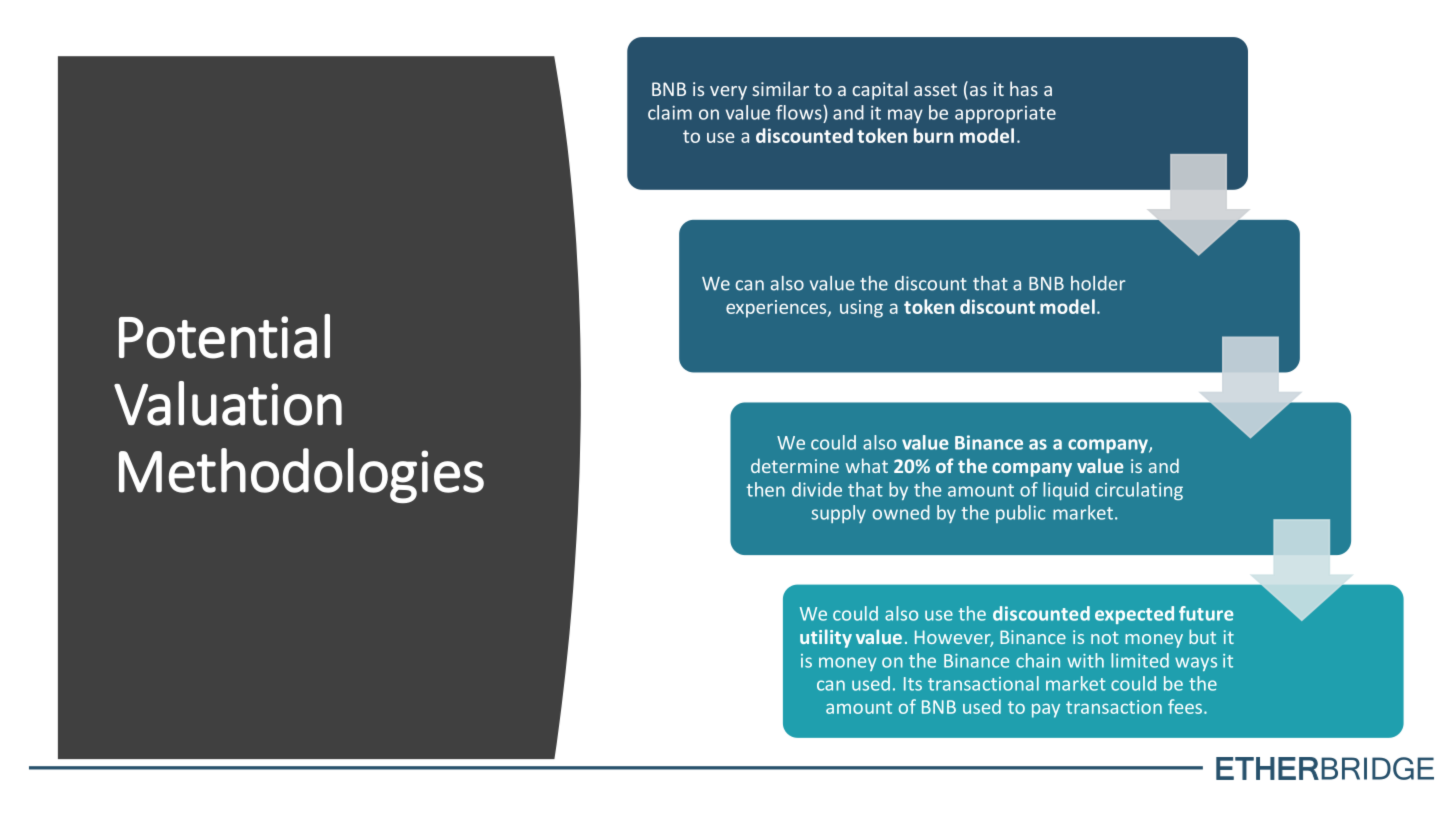 The image size is (1456, 818). I want to click on very, so click(728, 93).
